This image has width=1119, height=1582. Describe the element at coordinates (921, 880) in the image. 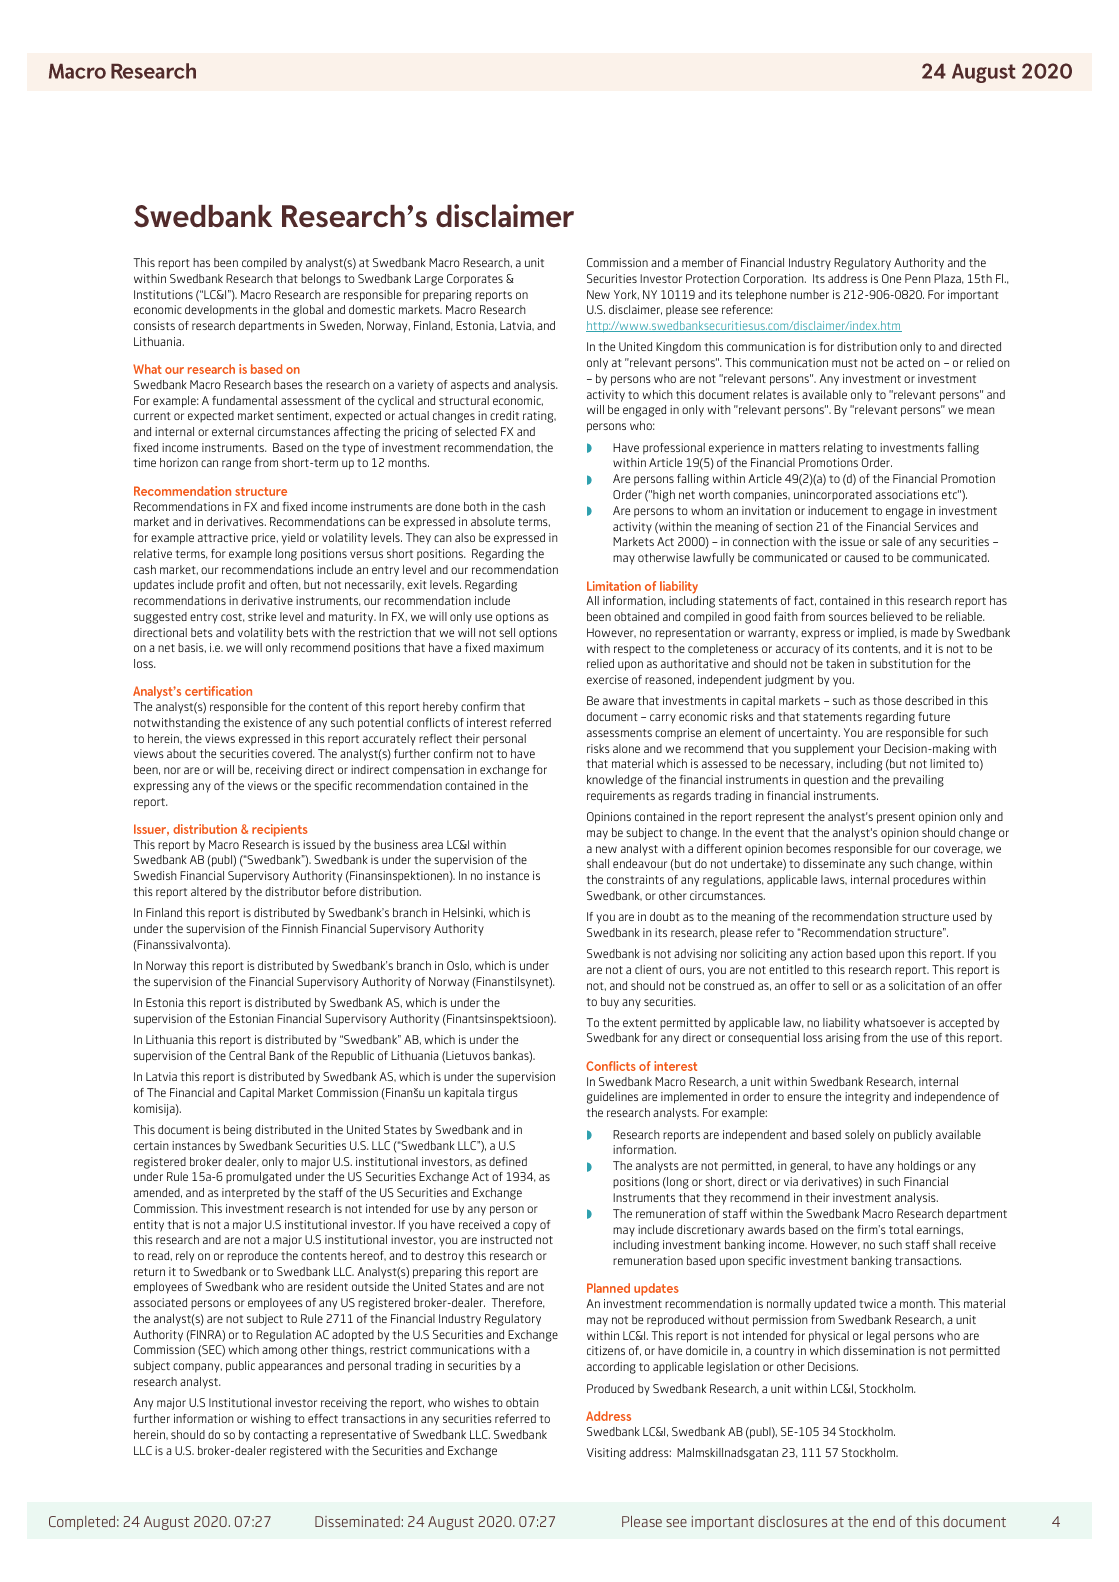

I see `procedures` at that location.
